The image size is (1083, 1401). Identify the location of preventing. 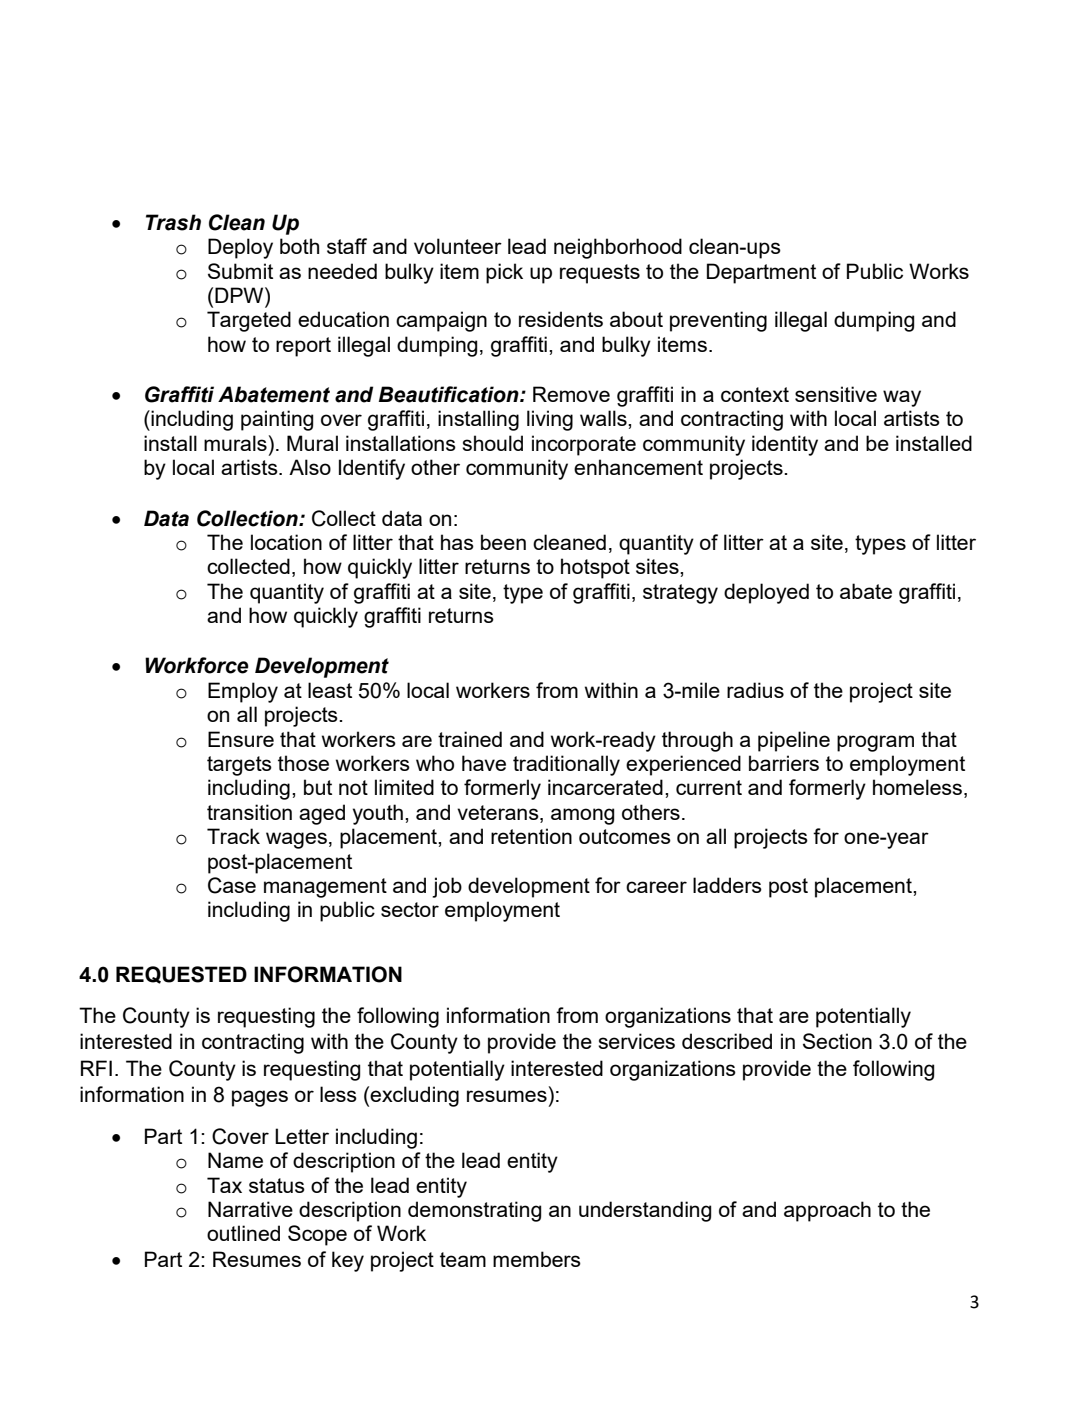
(718, 321).
